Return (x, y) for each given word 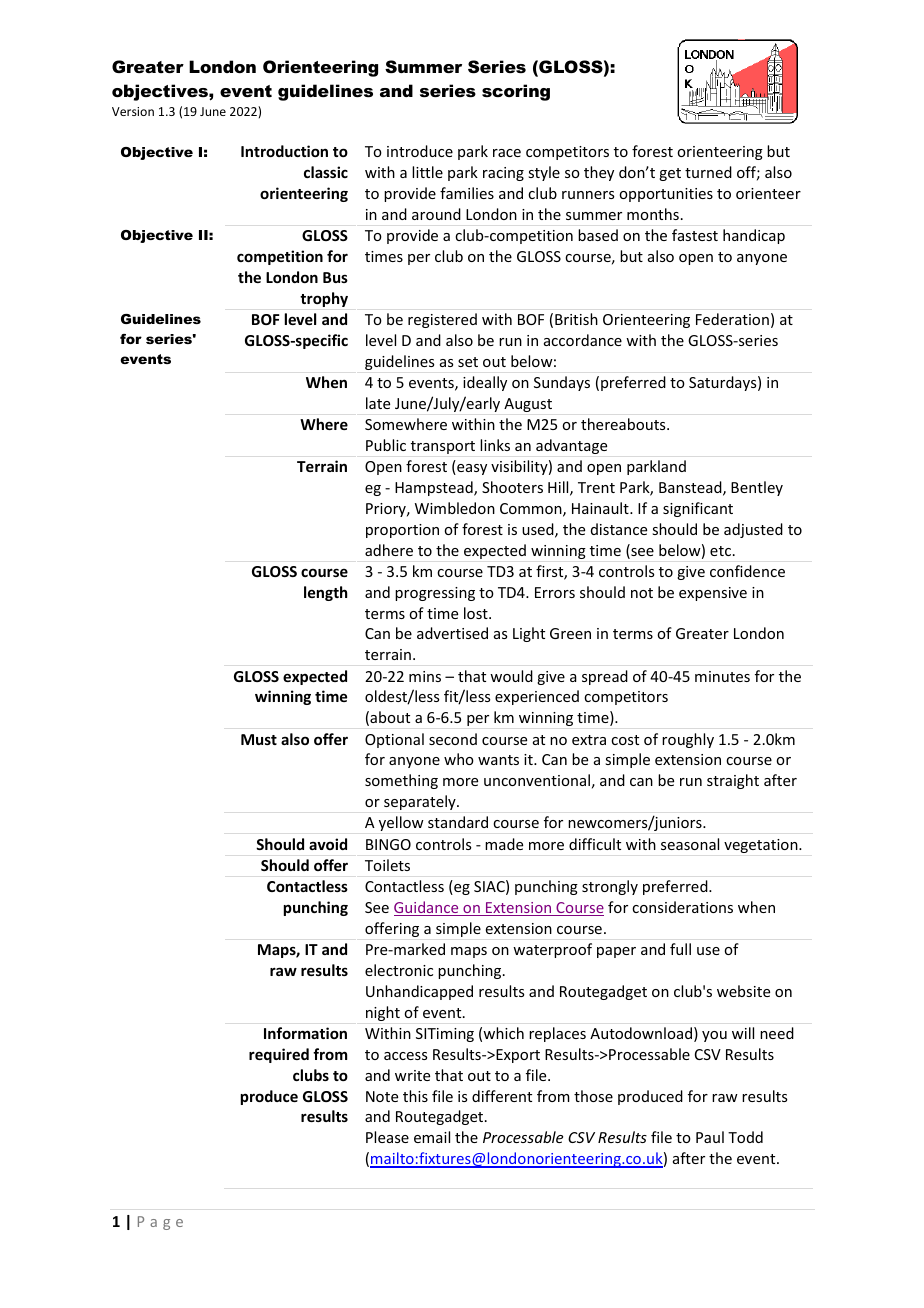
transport (443, 447)
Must (259, 739)
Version (133, 111)
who (459, 759)
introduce (420, 151)
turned (708, 172)
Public (386, 445)
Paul (710, 1137)
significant (698, 509)
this (415, 1096)
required (279, 1055)
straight (733, 781)
